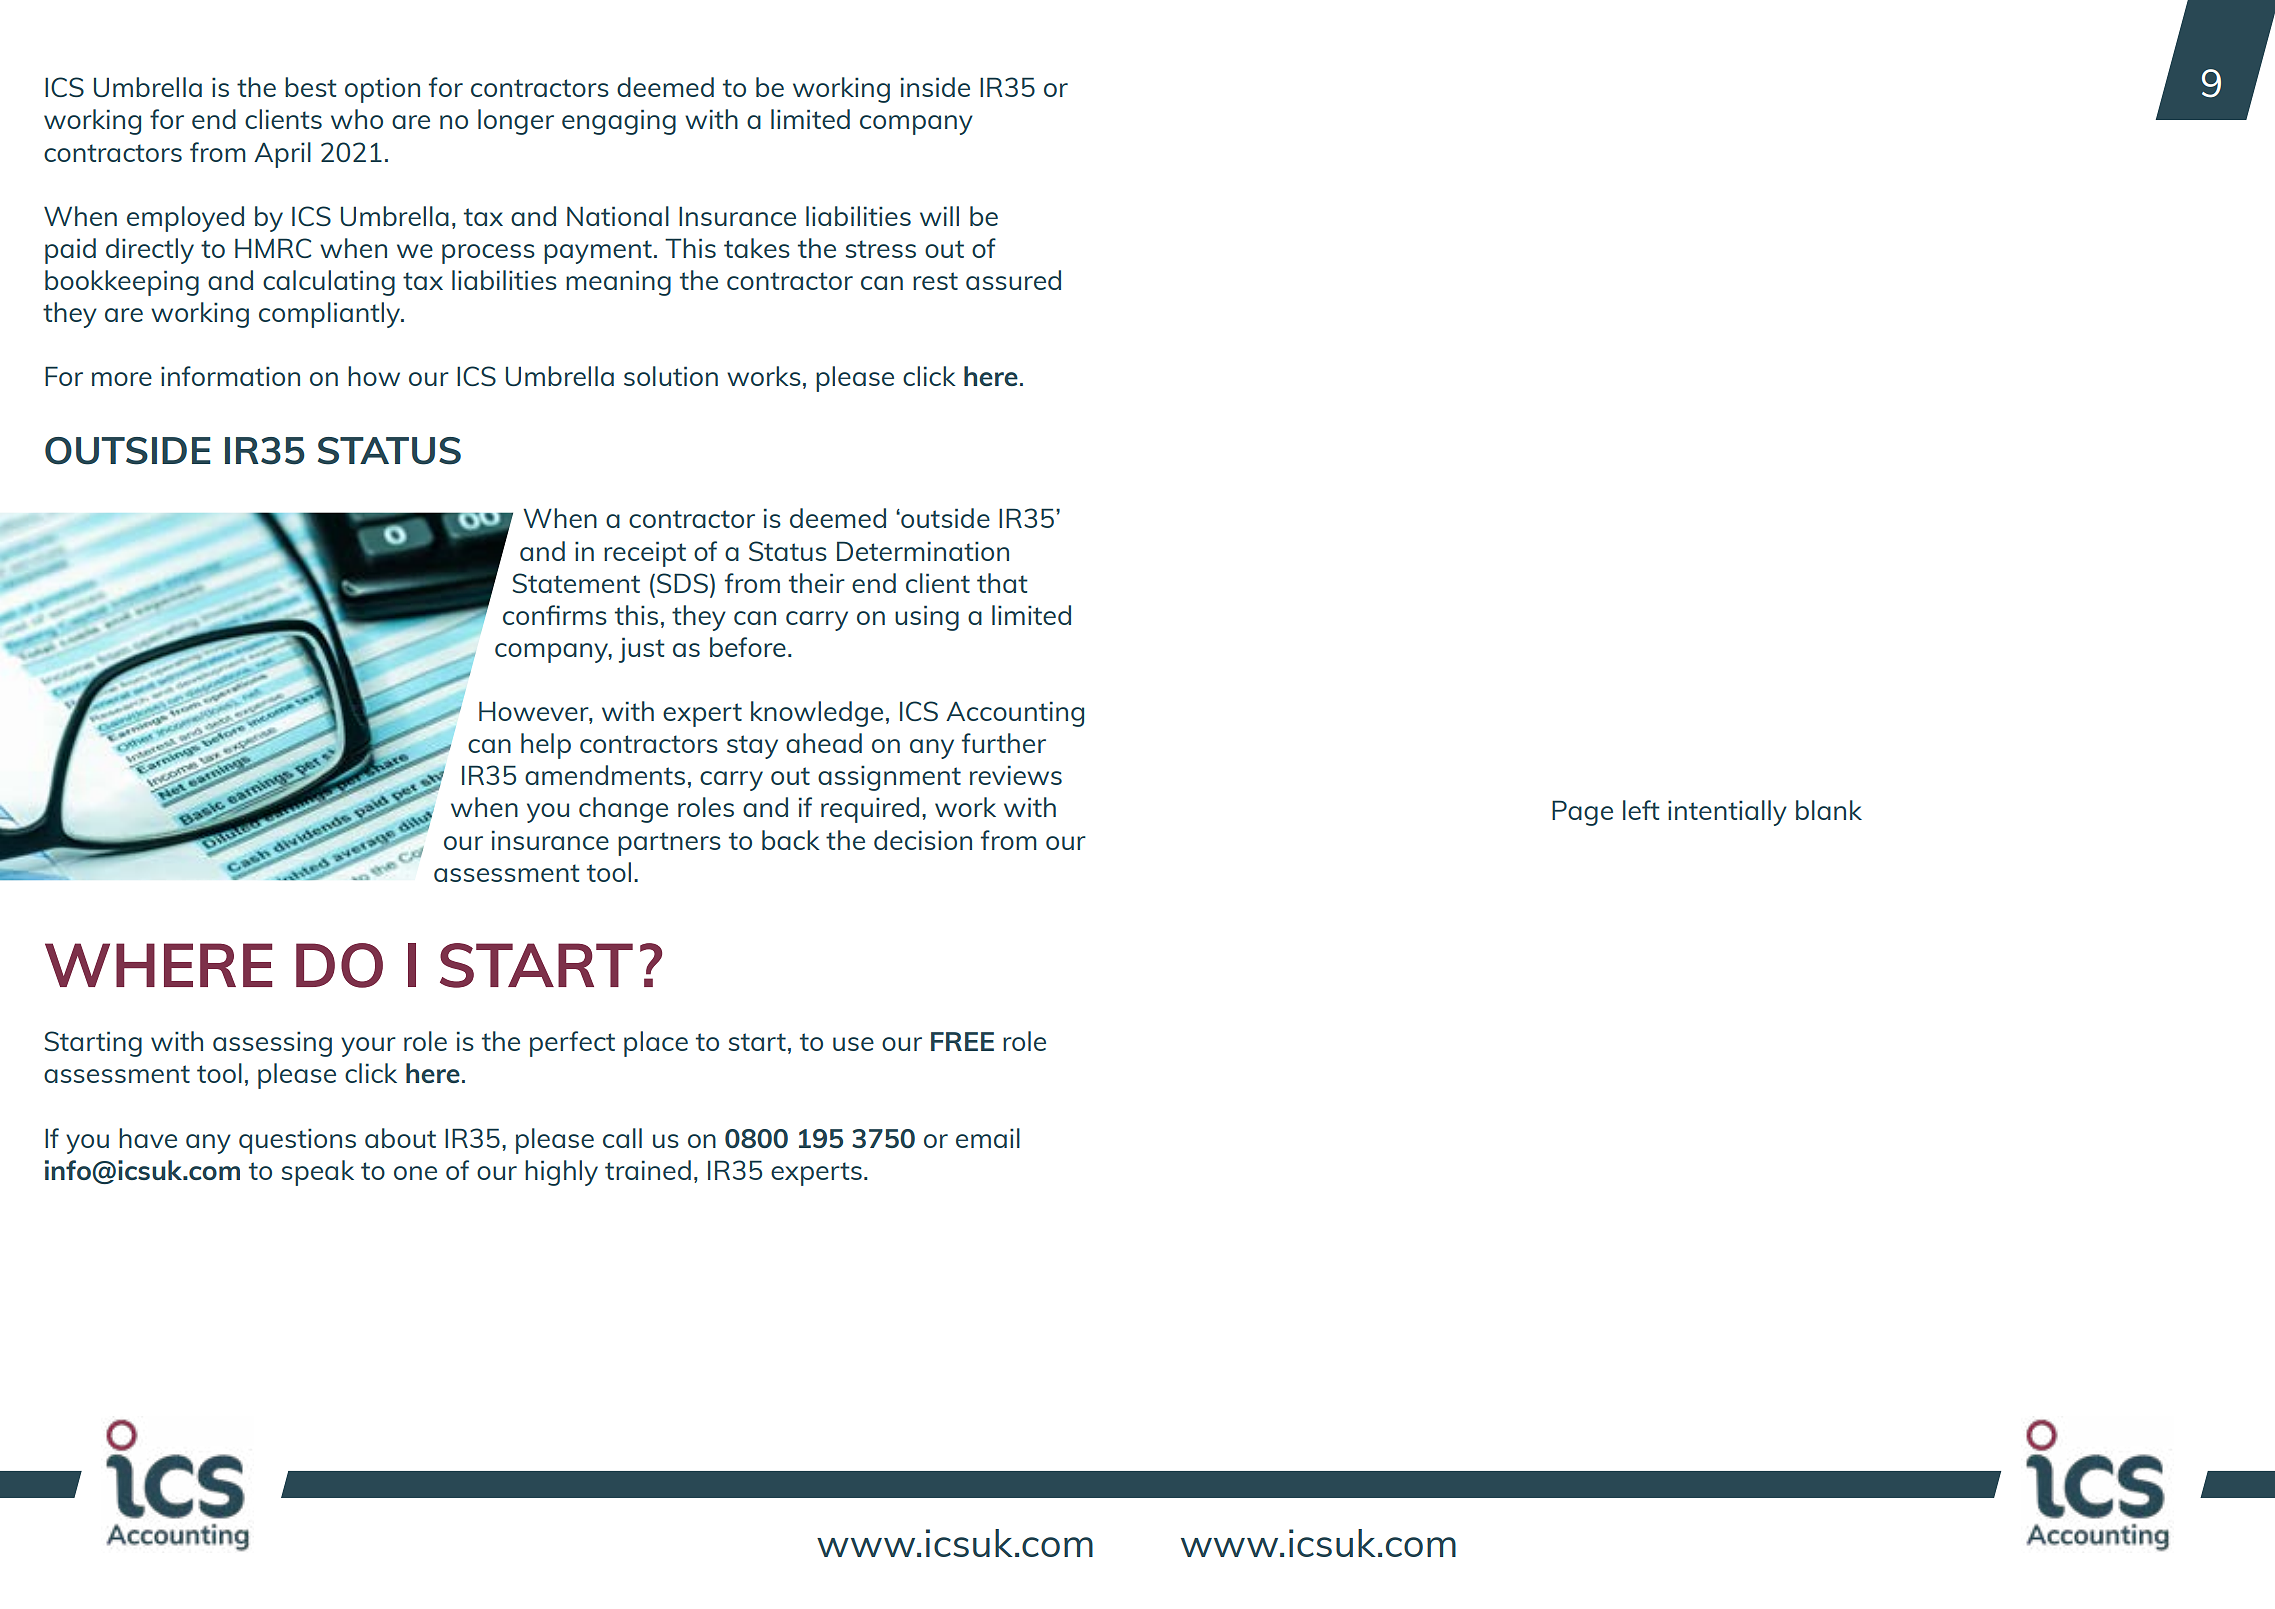  What do you see at coordinates (939, 216) in the screenshot?
I see `will` at bounding box center [939, 216].
